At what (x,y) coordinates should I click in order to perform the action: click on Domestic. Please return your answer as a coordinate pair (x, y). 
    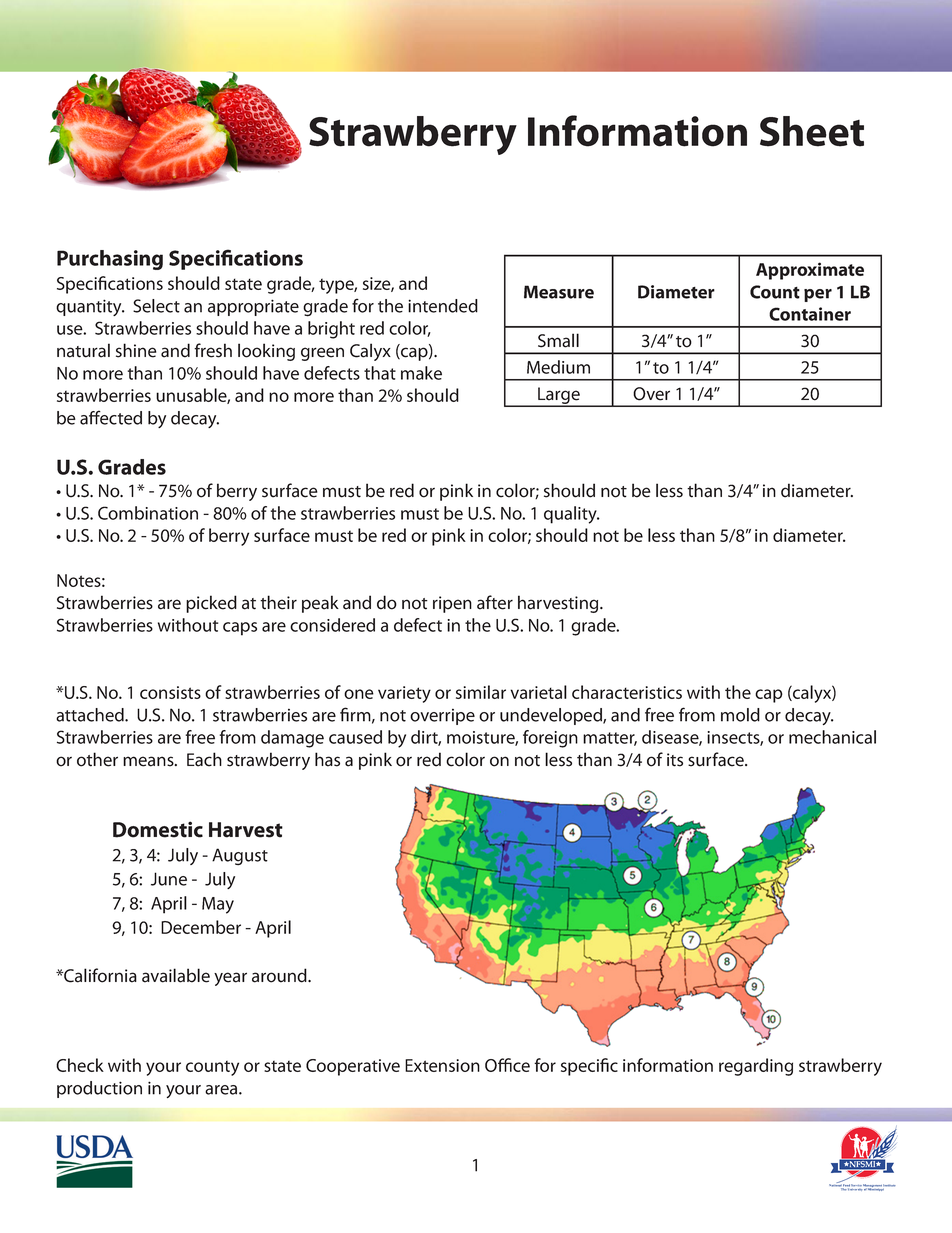
    Looking at the image, I should click on (158, 829).
